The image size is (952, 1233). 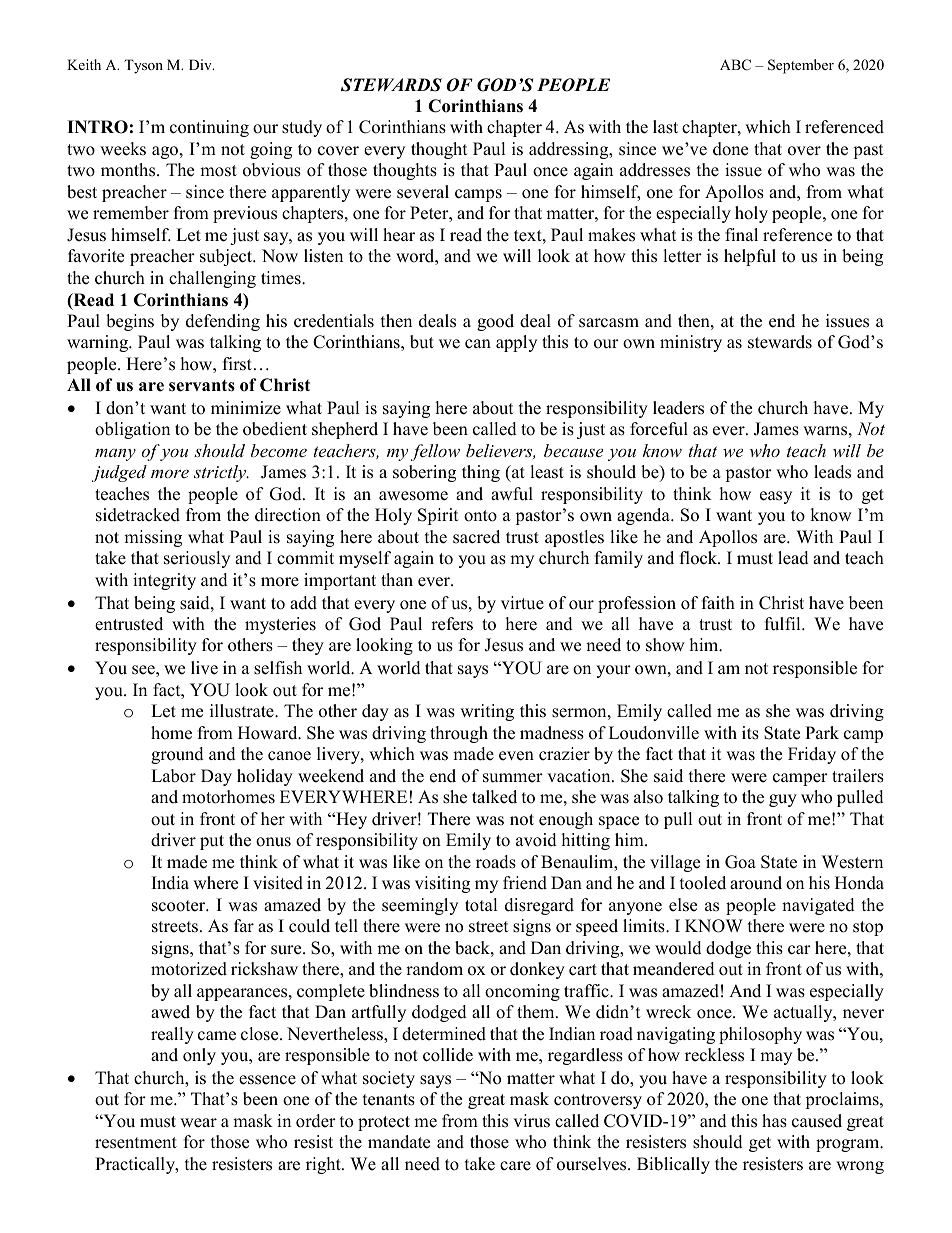 I want to click on apply, so click(x=516, y=343).
